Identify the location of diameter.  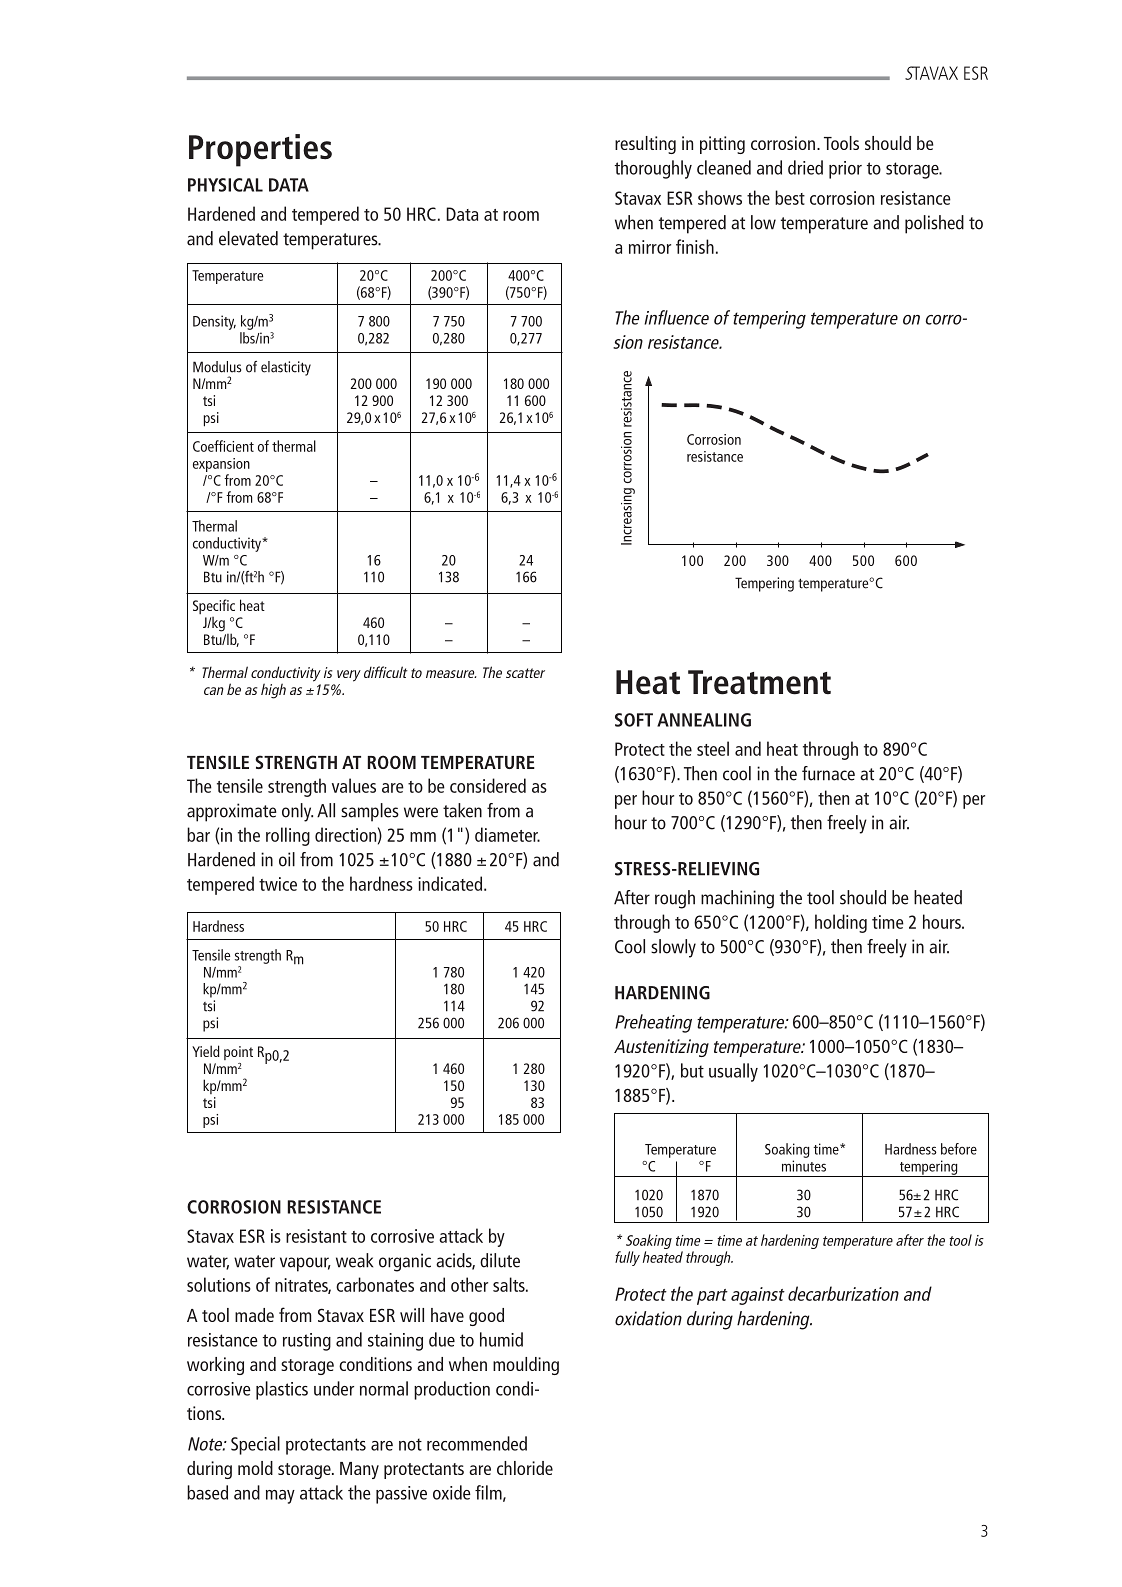
(507, 834).
